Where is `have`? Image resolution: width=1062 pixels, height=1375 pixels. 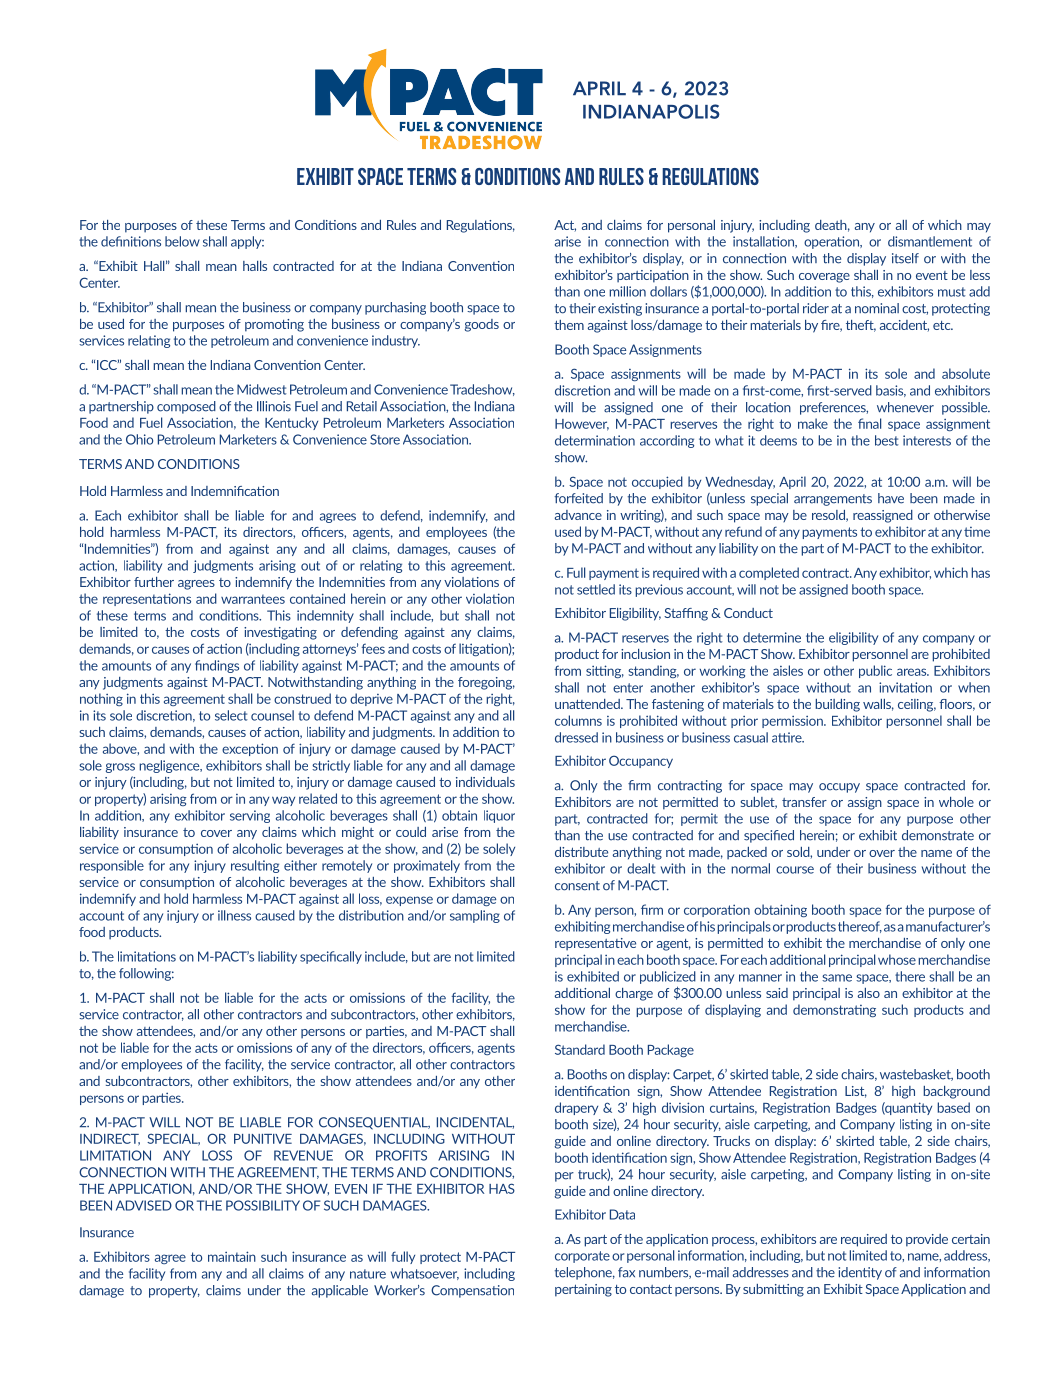 have is located at coordinates (891, 498).
